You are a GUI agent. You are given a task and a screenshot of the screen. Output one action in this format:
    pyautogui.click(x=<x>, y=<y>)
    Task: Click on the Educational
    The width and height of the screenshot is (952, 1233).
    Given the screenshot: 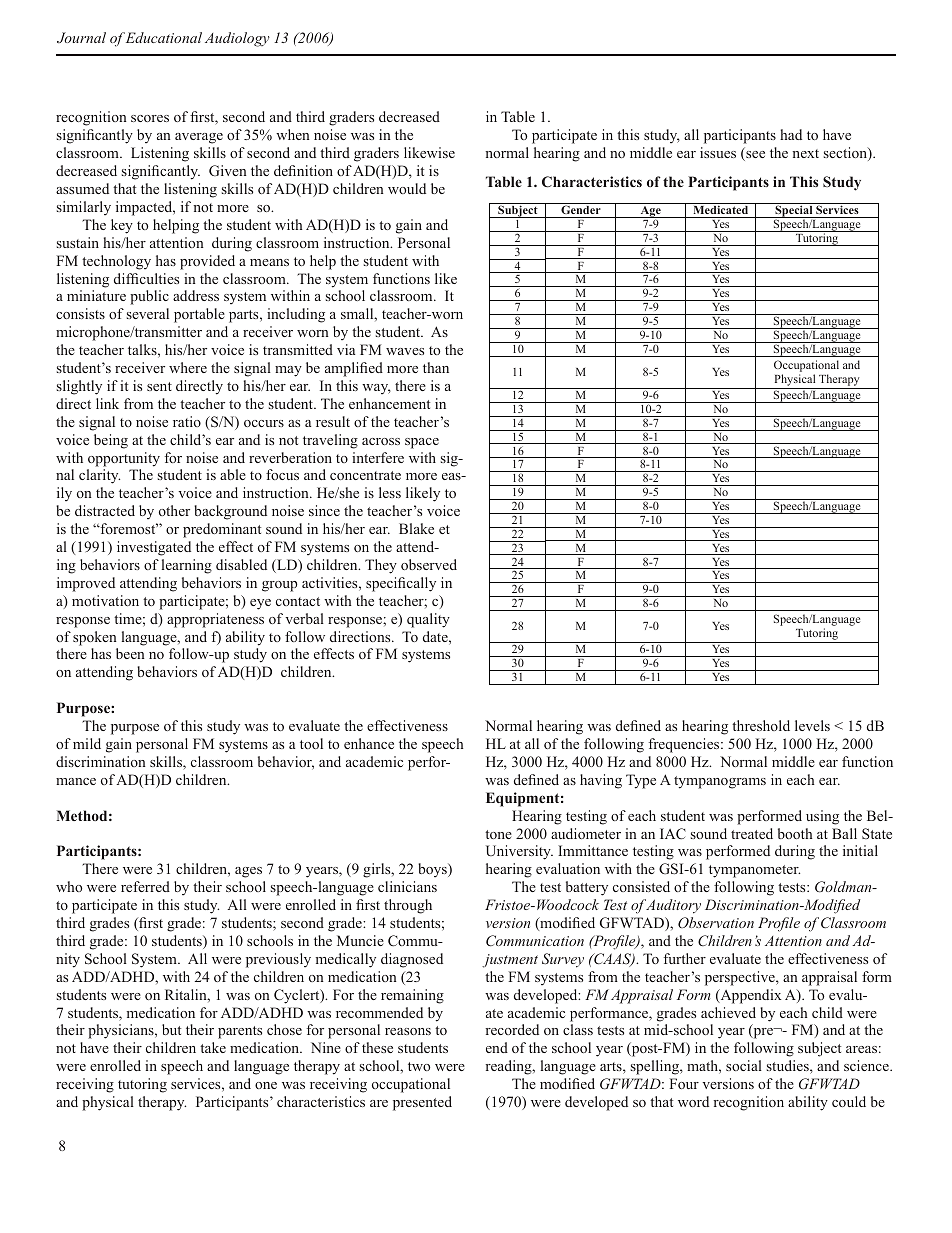 What is the action you would take?
    pyautogui.click(x=164, y=37)
